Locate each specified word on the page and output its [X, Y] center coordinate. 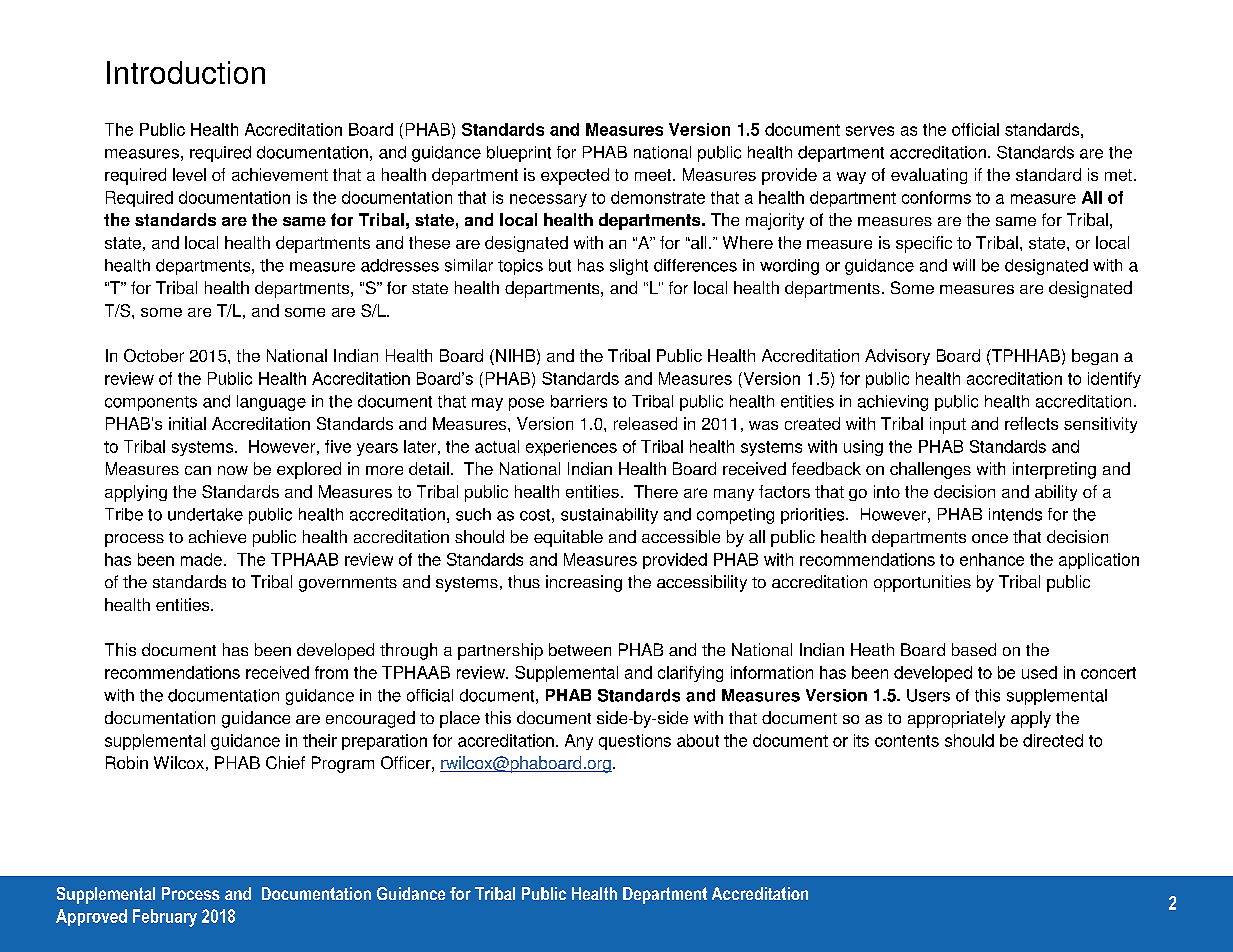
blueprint [519, 154]
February [165, 918]
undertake [205, 514]
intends [1015, 514]
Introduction [186, 72]
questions [635, 742]
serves [870, 131]
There [656, 491]
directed [1053, 740]
